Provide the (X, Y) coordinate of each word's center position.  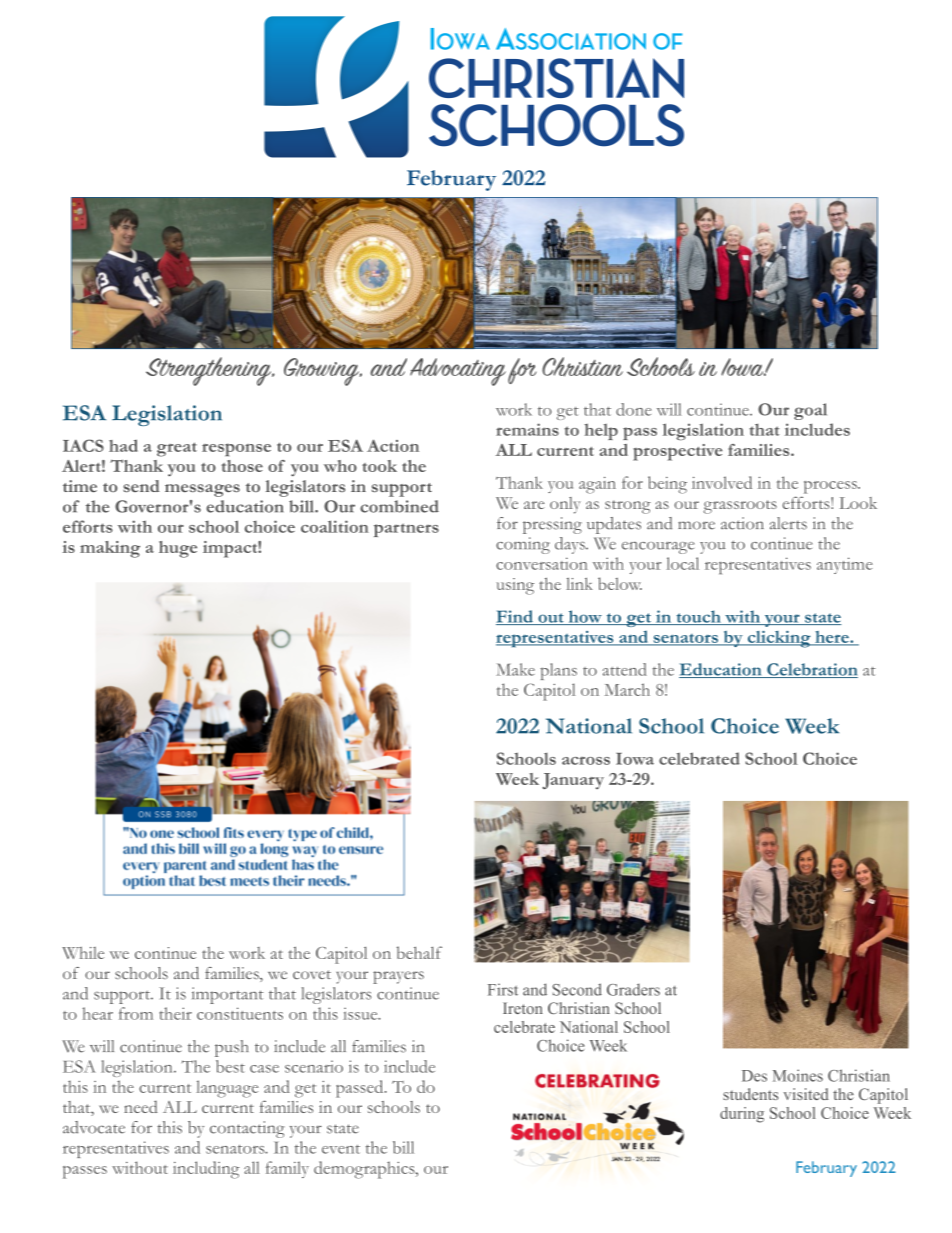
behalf (419, 952)
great (177, 449)
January (573, 781)
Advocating (458, 372)
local (682, 563)
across (586, 761)
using (515, 586)
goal (810, 411)
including (206, 1170)
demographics (365, 1170)
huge (178, 549)
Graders (633, 989)
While (83, 953)
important (227, 995)
